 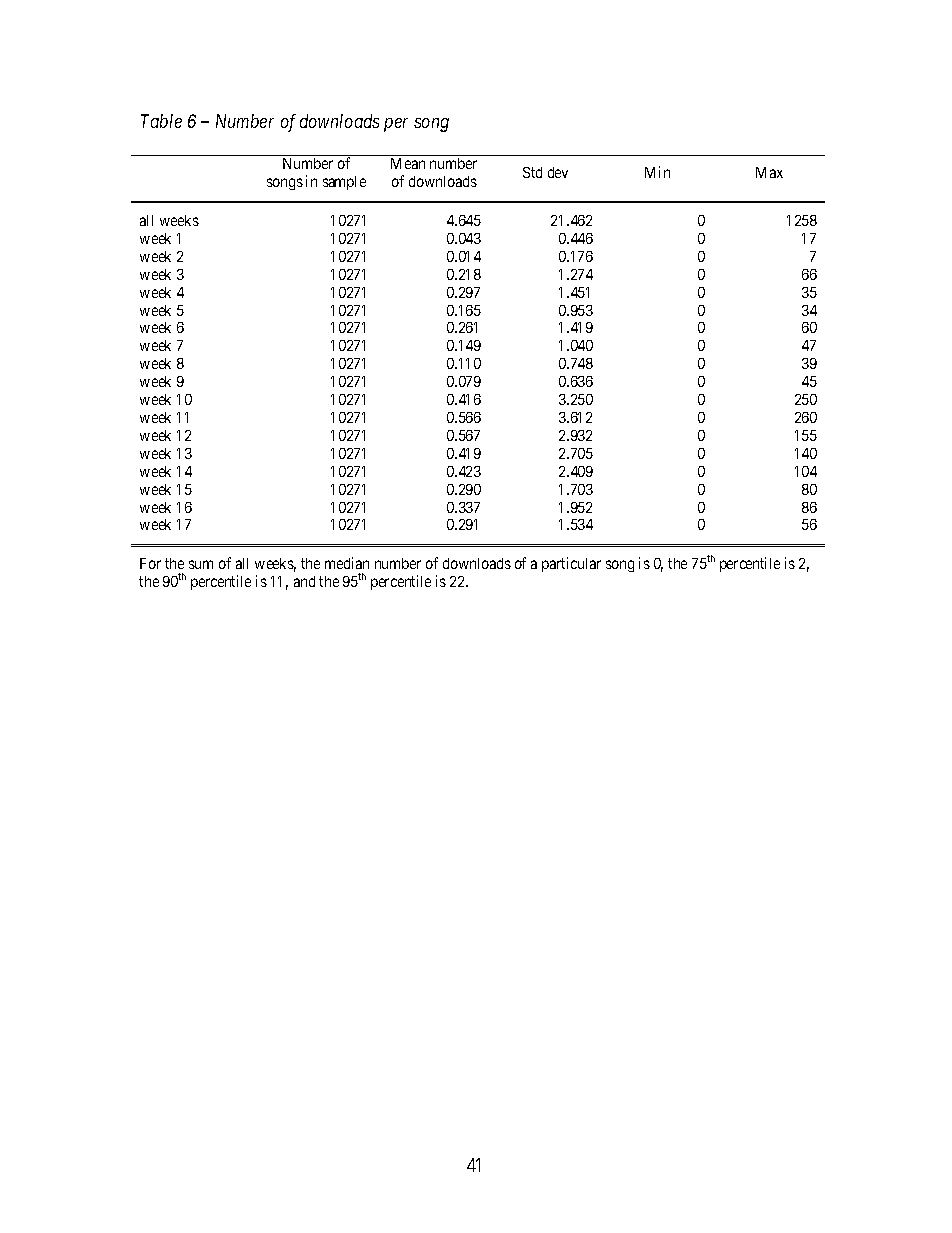 I want to click on dev, so click(x=558, y=172).
